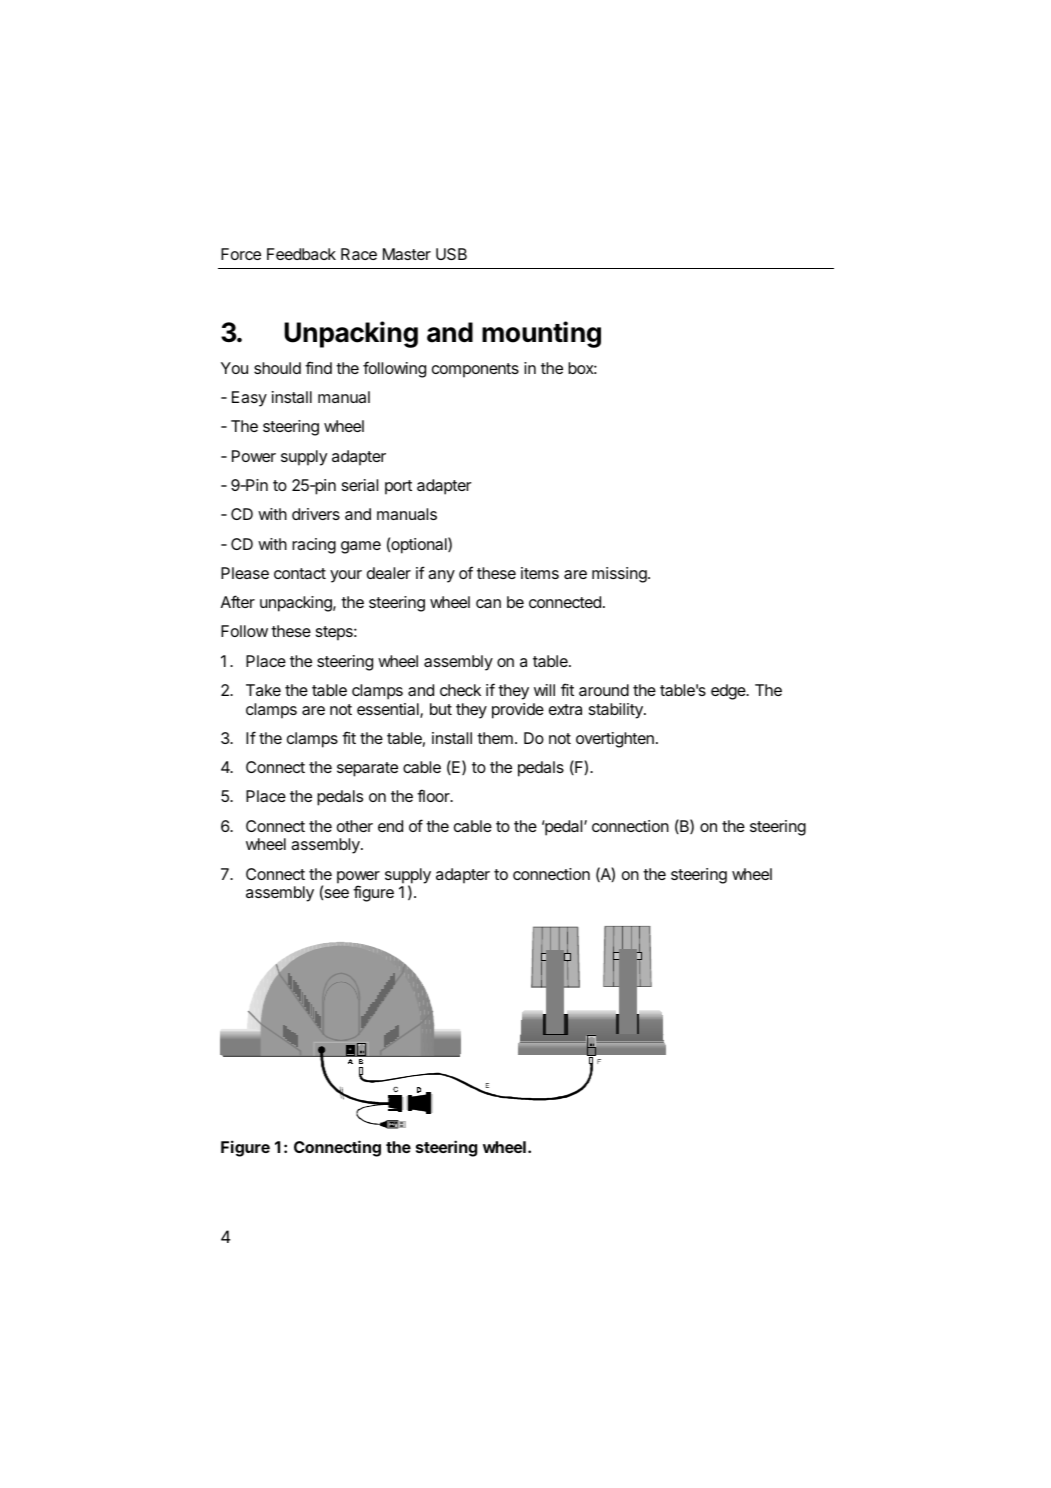 The height and width of the screenshot is (1488, 1051). What do you see at coordinates (615, 740) in the screenshot?
I see `overtighten` at bounding box center [615, 740].
